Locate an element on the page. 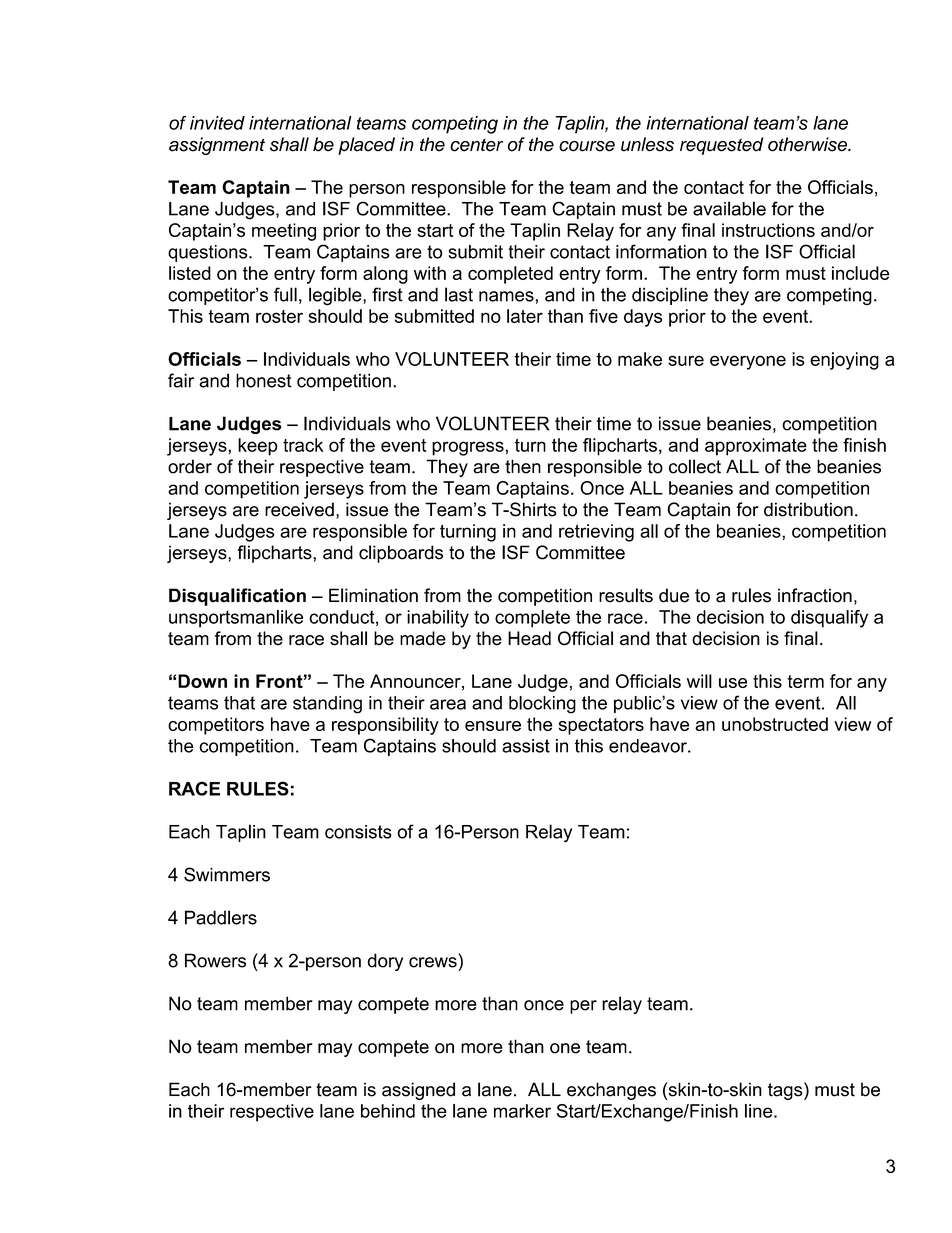 Image resolution: width=952 pixels, height=1233 pixels. assist is located at coordinates (526, 746).
